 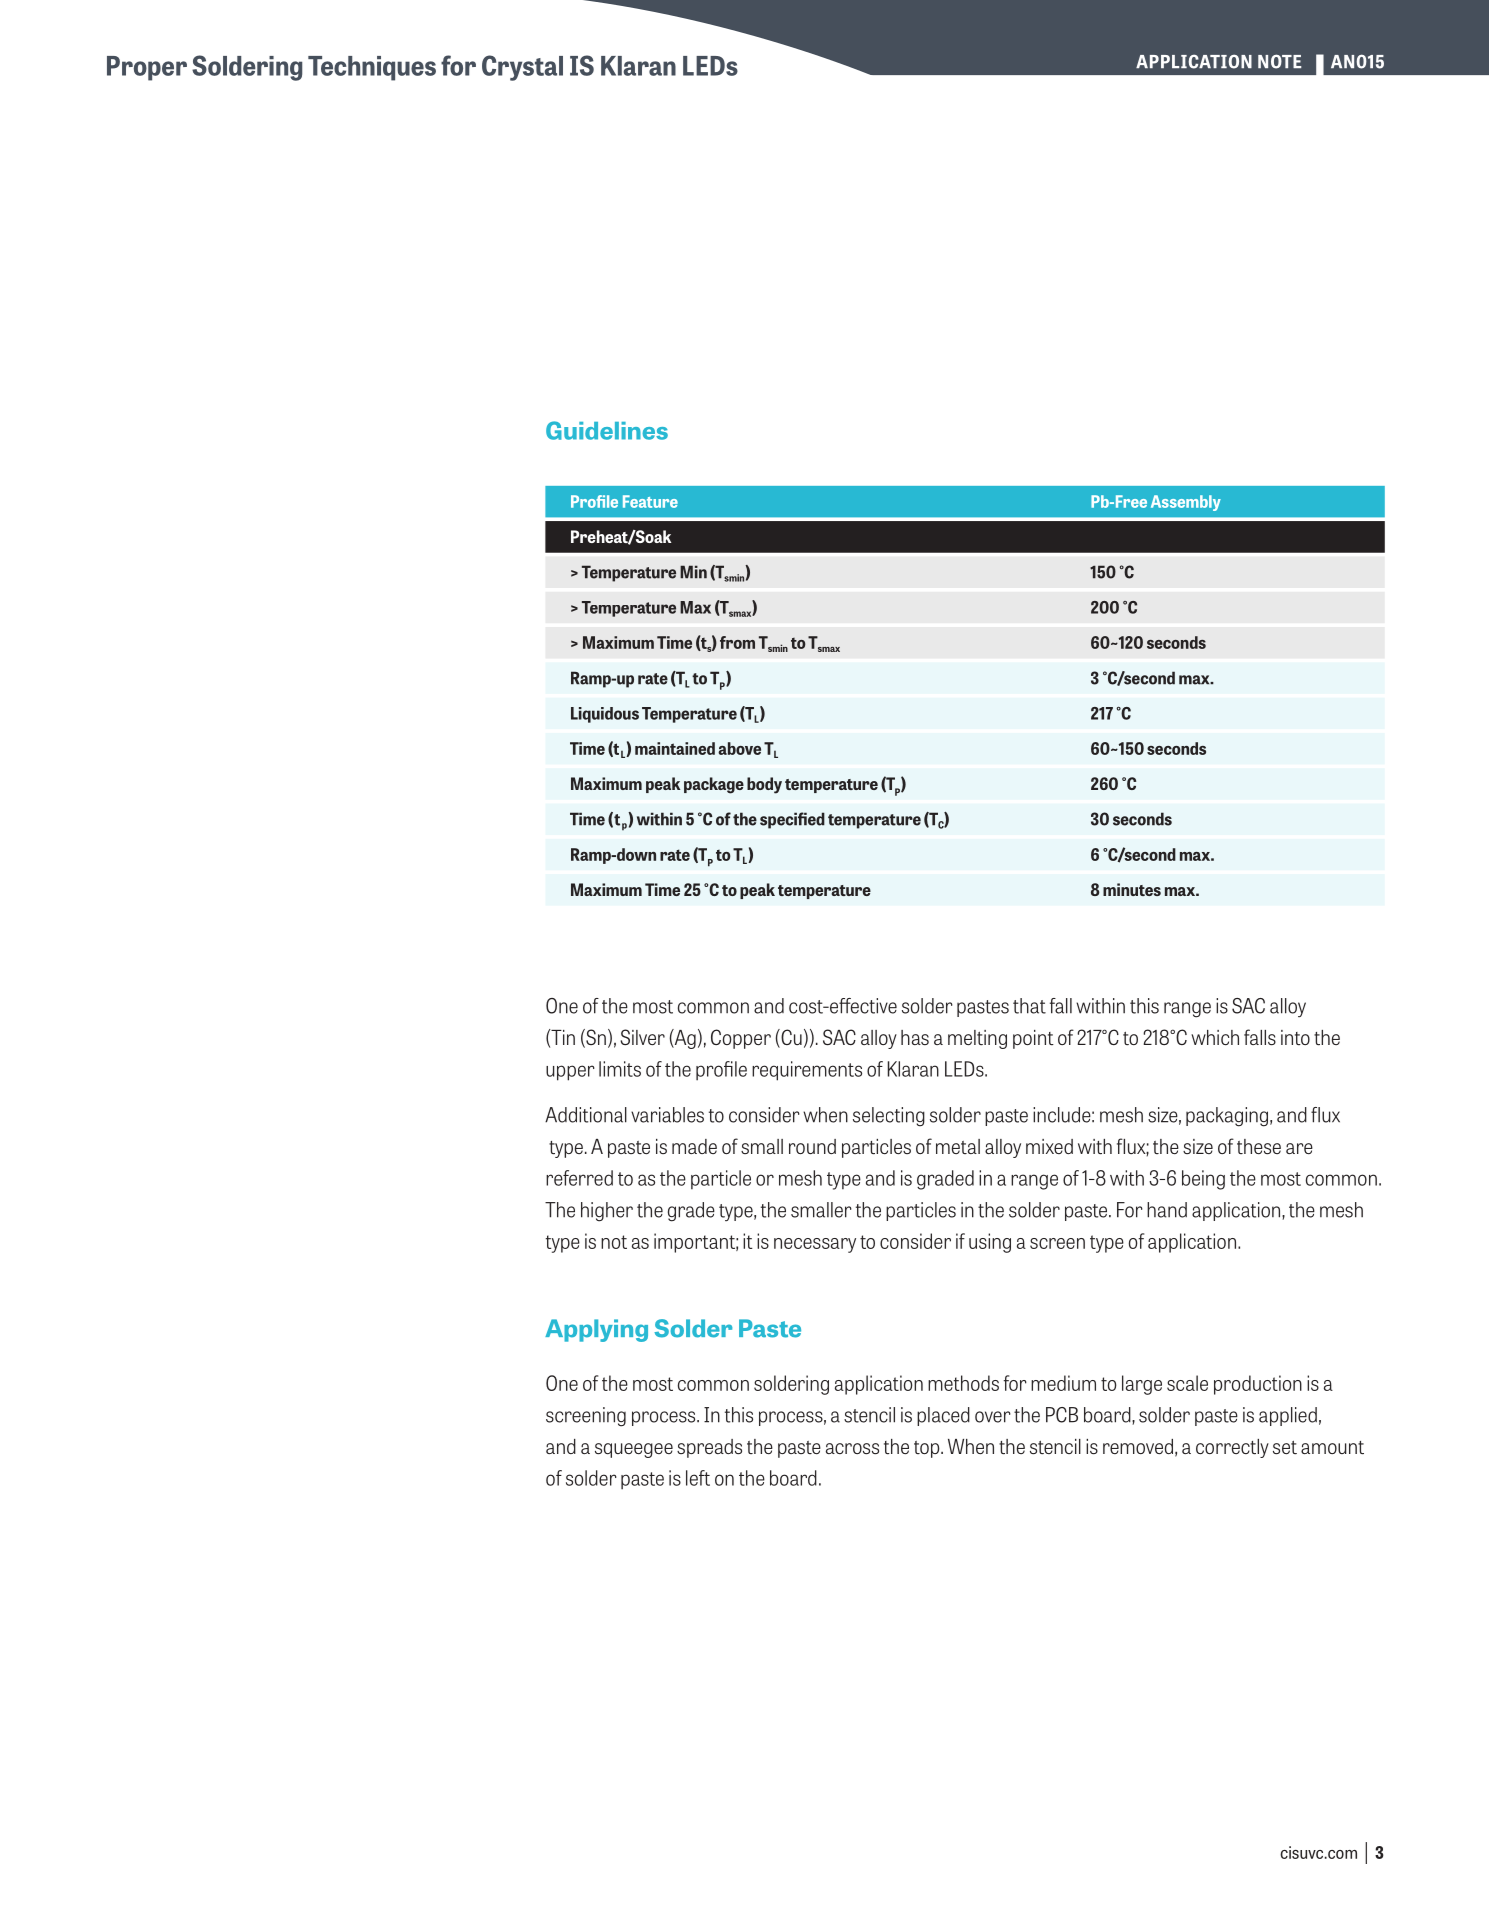 I want to click on Feature, so click(x=650, y=501).
